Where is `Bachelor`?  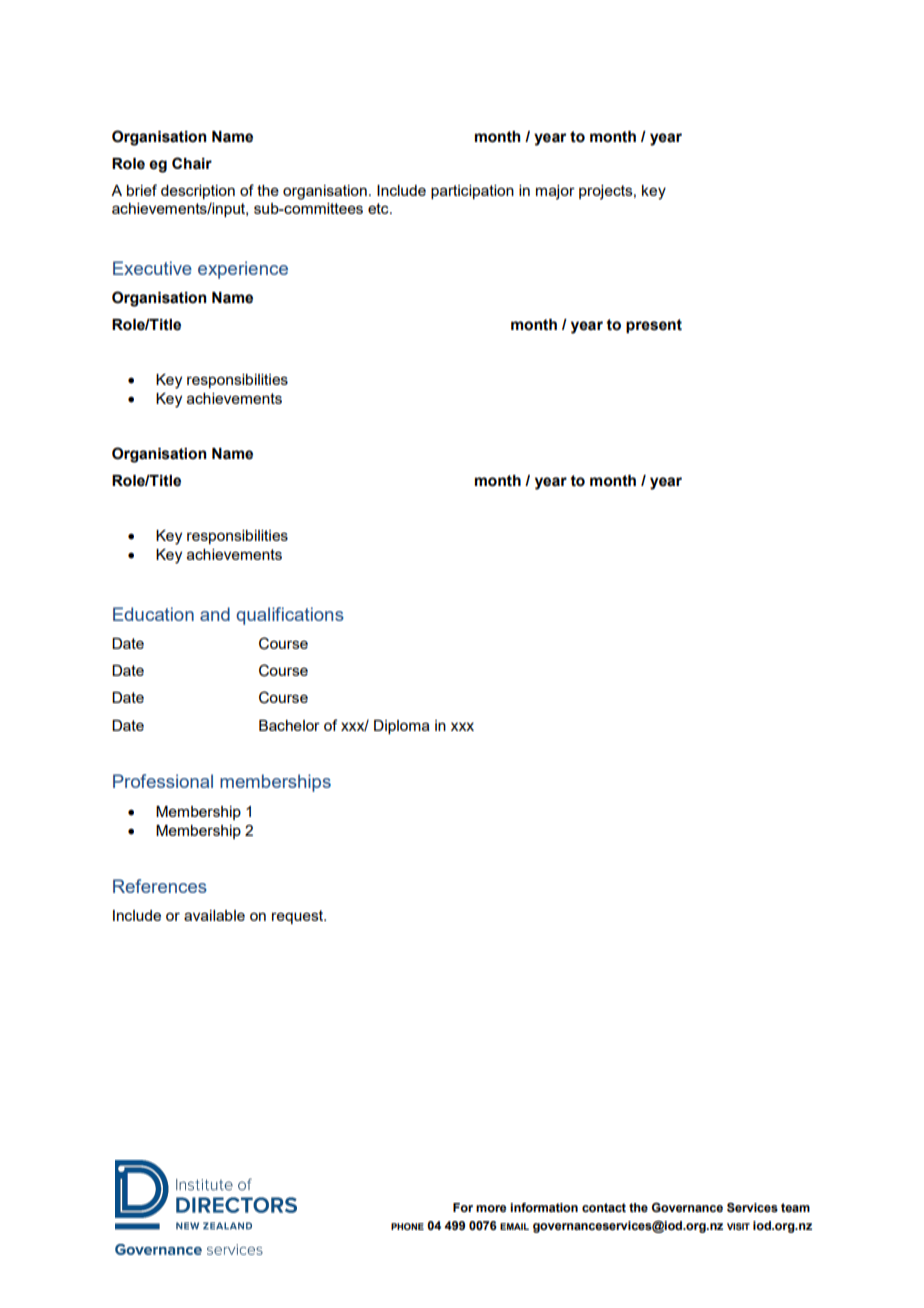
Bachelor is located at coordinates (289, 725).
